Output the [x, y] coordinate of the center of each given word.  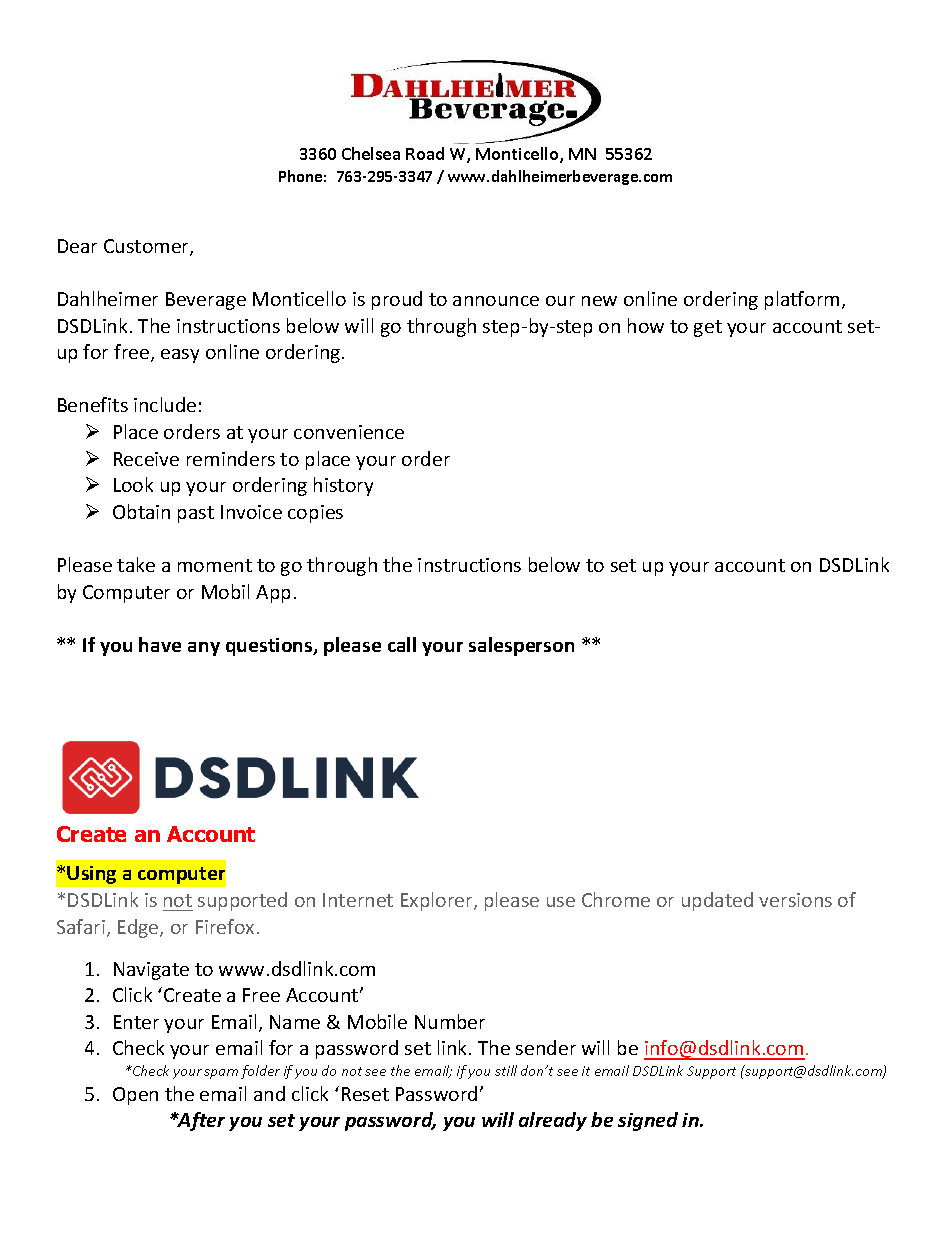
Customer [147, 247]
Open [135, 1096]
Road [425, 153]
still [506, 1070]
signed [648, 1121]
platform [802, 300]
